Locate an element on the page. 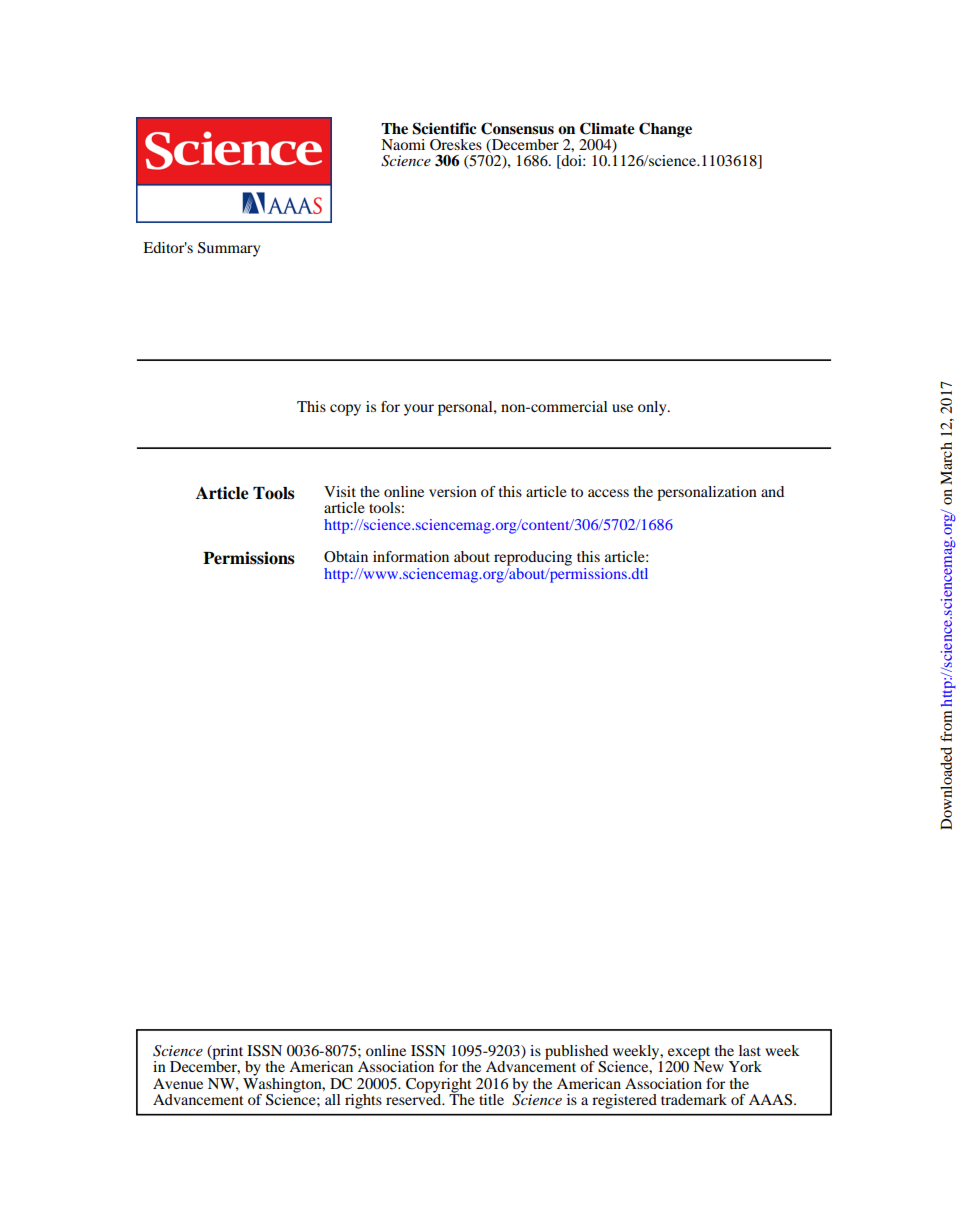 Image resolution: width=968 pixels, height=1232 pixels. Scientific is located at coordinates (444, 128).
